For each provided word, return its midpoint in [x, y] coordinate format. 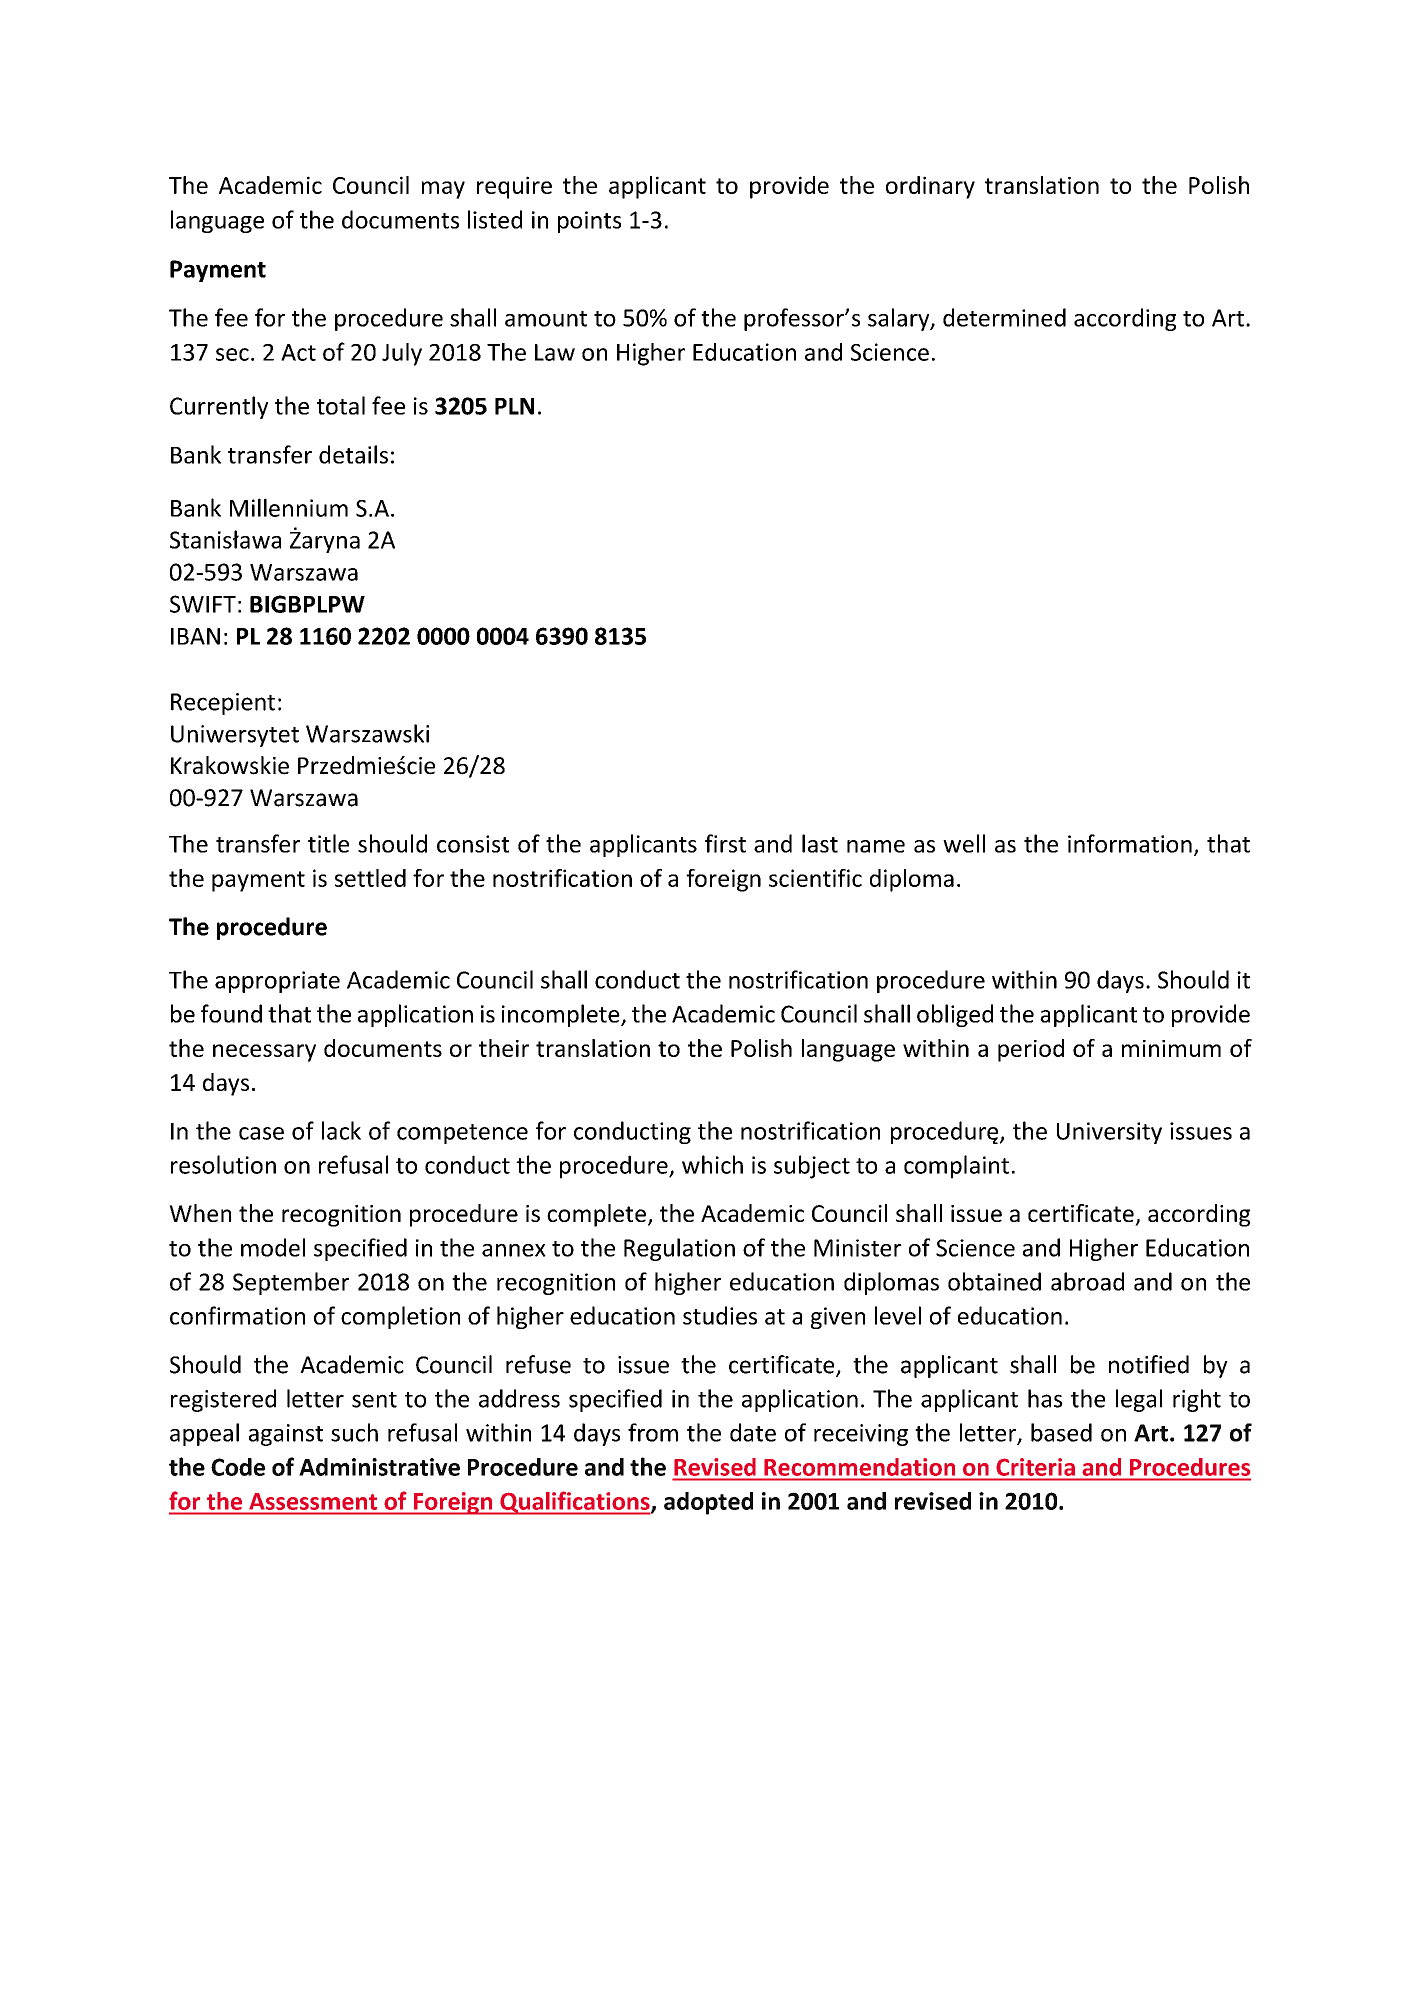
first [725, 843]
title [328, 843]
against [286, 1435]
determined [1004, 317]
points [589, 222]
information [1130, 843]
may [443, 190]
